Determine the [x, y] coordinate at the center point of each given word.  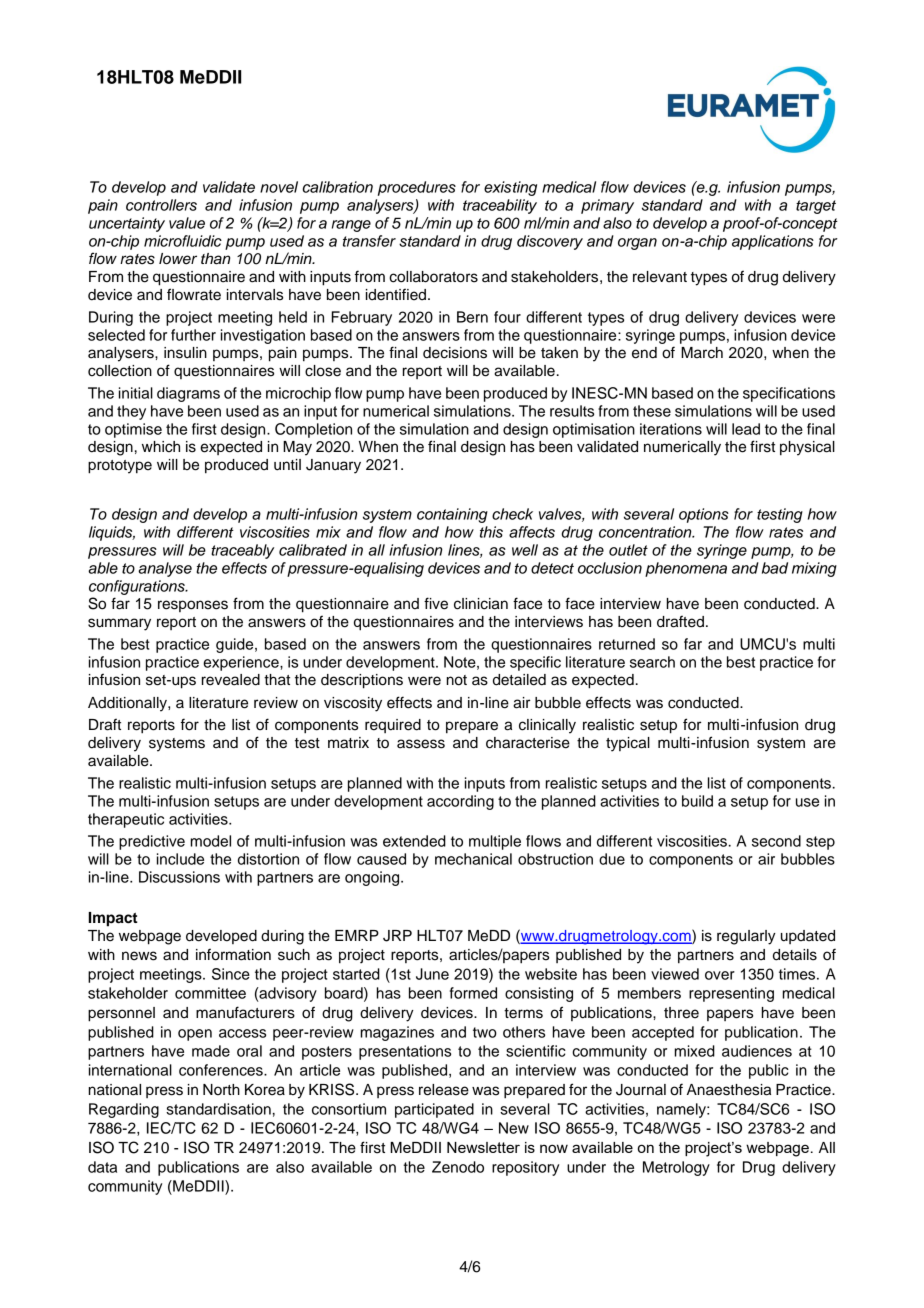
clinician [481, 604]
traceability [500, 206]
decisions [455, 353]
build [697, 801]
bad [775, 568]
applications [773, 242]
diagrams [188, 394]
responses [193, 606]
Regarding [124, 1110]
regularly [746, 937]
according [460, 802]
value [187, 223]
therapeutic [126, 820]
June [432, 974]
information [233, 954]
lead [746, 429]
